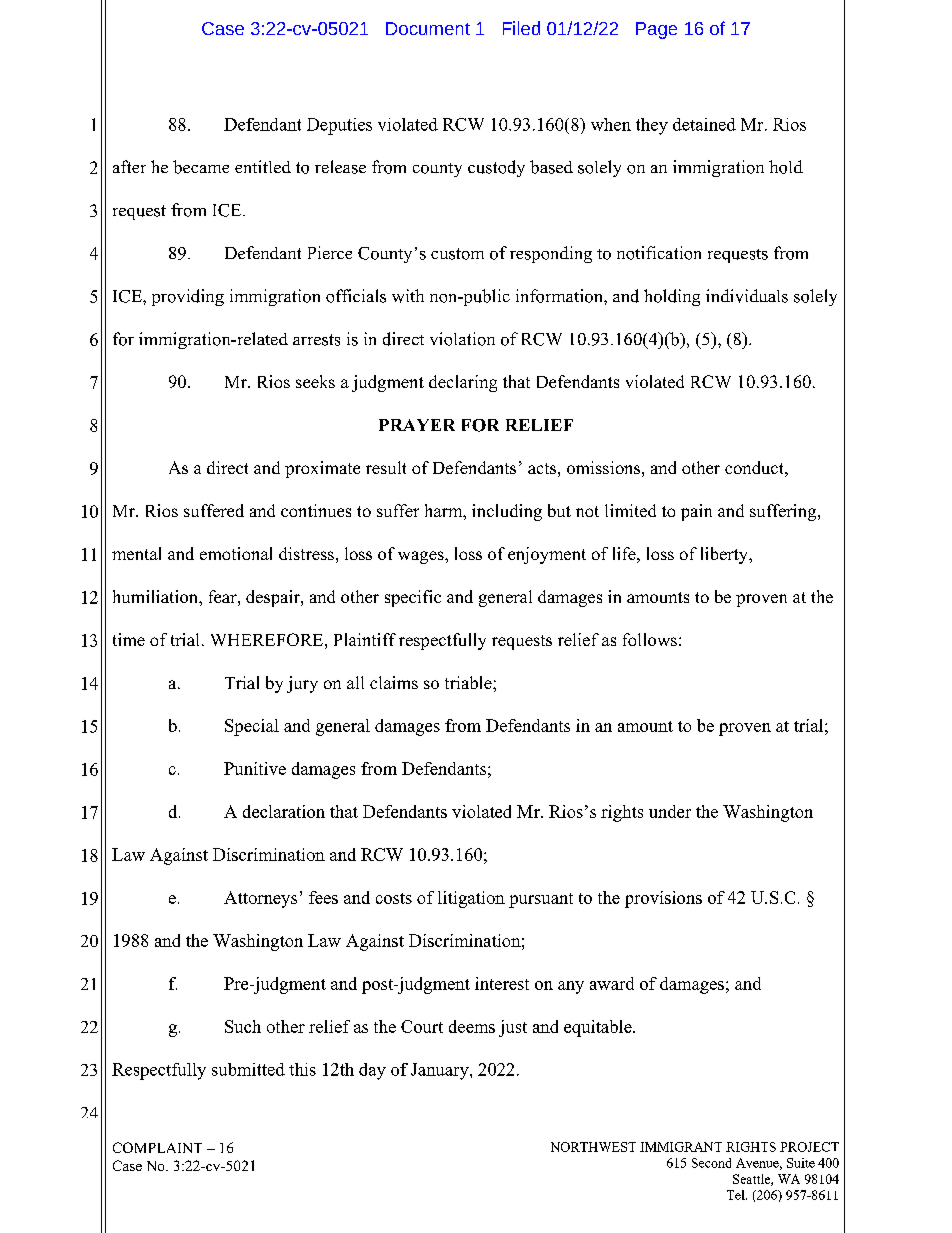 The image size is (952, 1233). I want to click on detained, so click(704, 124).
